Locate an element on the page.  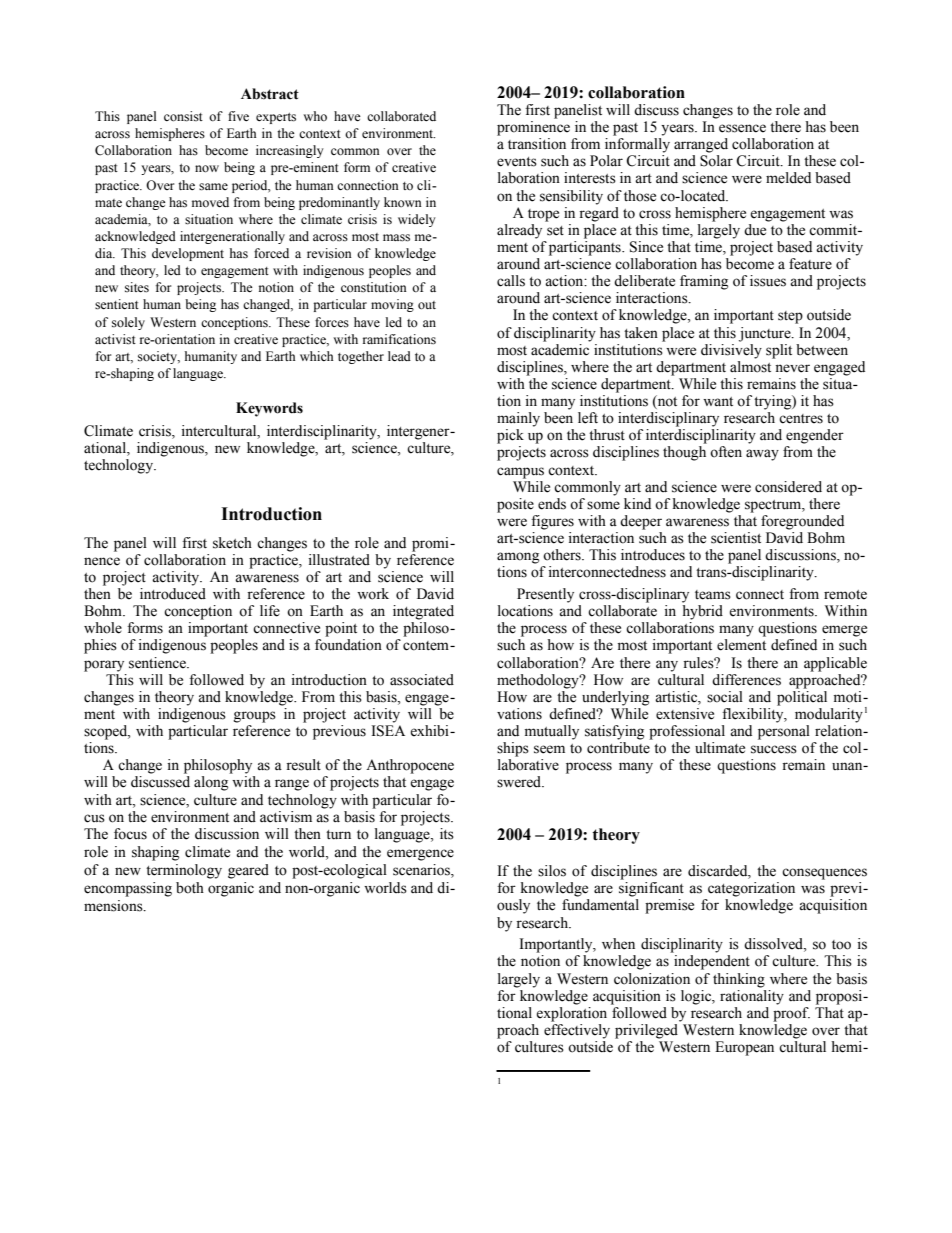
its is located at coordinates (447, 834).
